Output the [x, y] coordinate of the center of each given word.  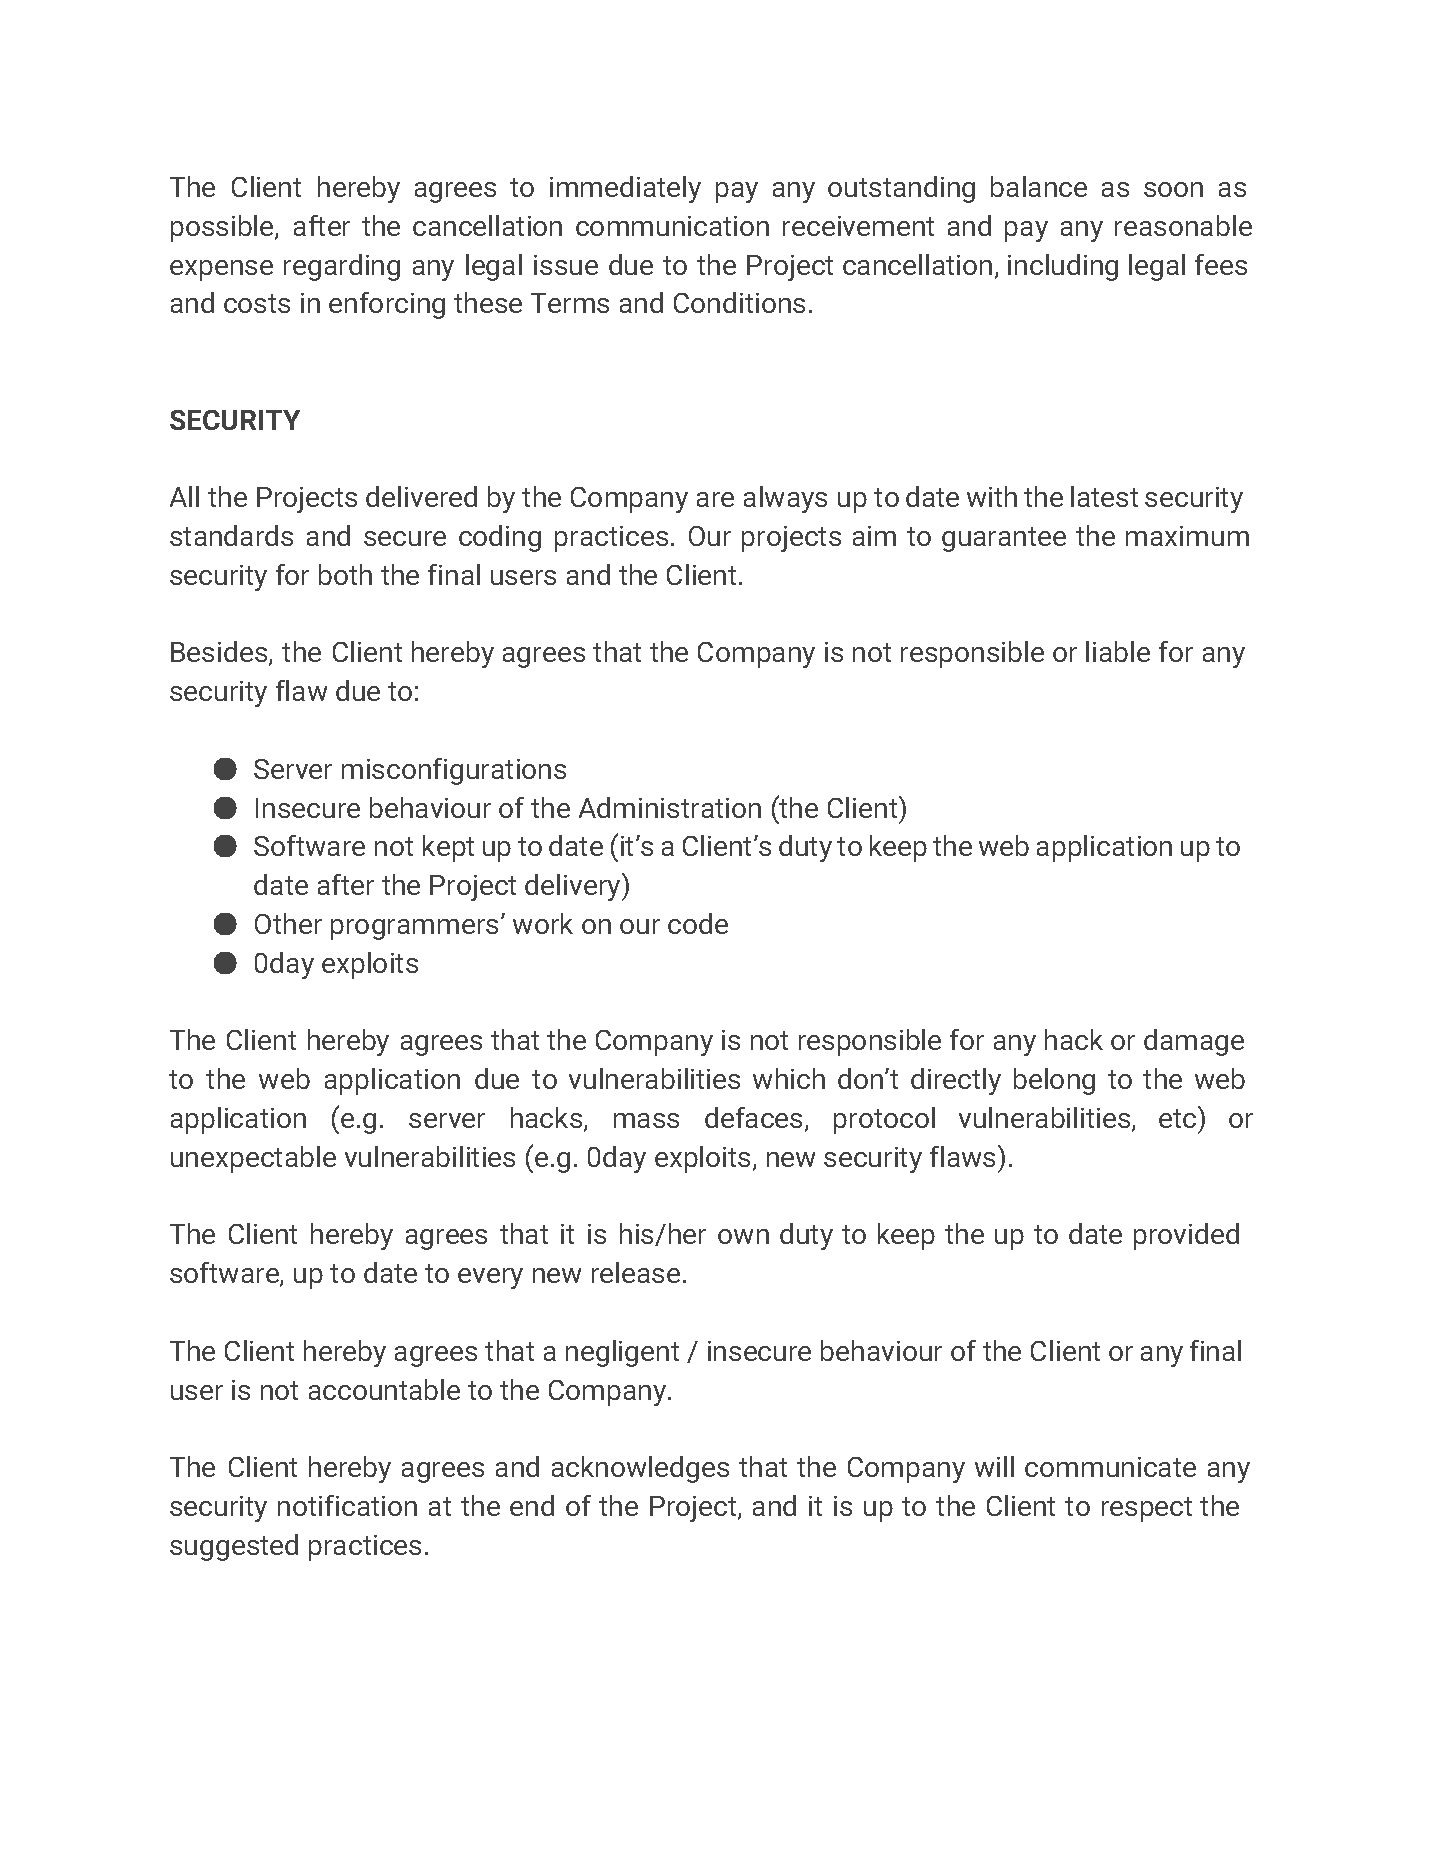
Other [288, 923]
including [1063, 267]
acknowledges [640, 1469]
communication [672, 226]
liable [1118, 651]
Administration [670, 807]
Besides [220, 653]
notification [347, 1505]
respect [1147, 1509]
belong [1054, 1081]
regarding [342, 267]
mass [646, 1120]
